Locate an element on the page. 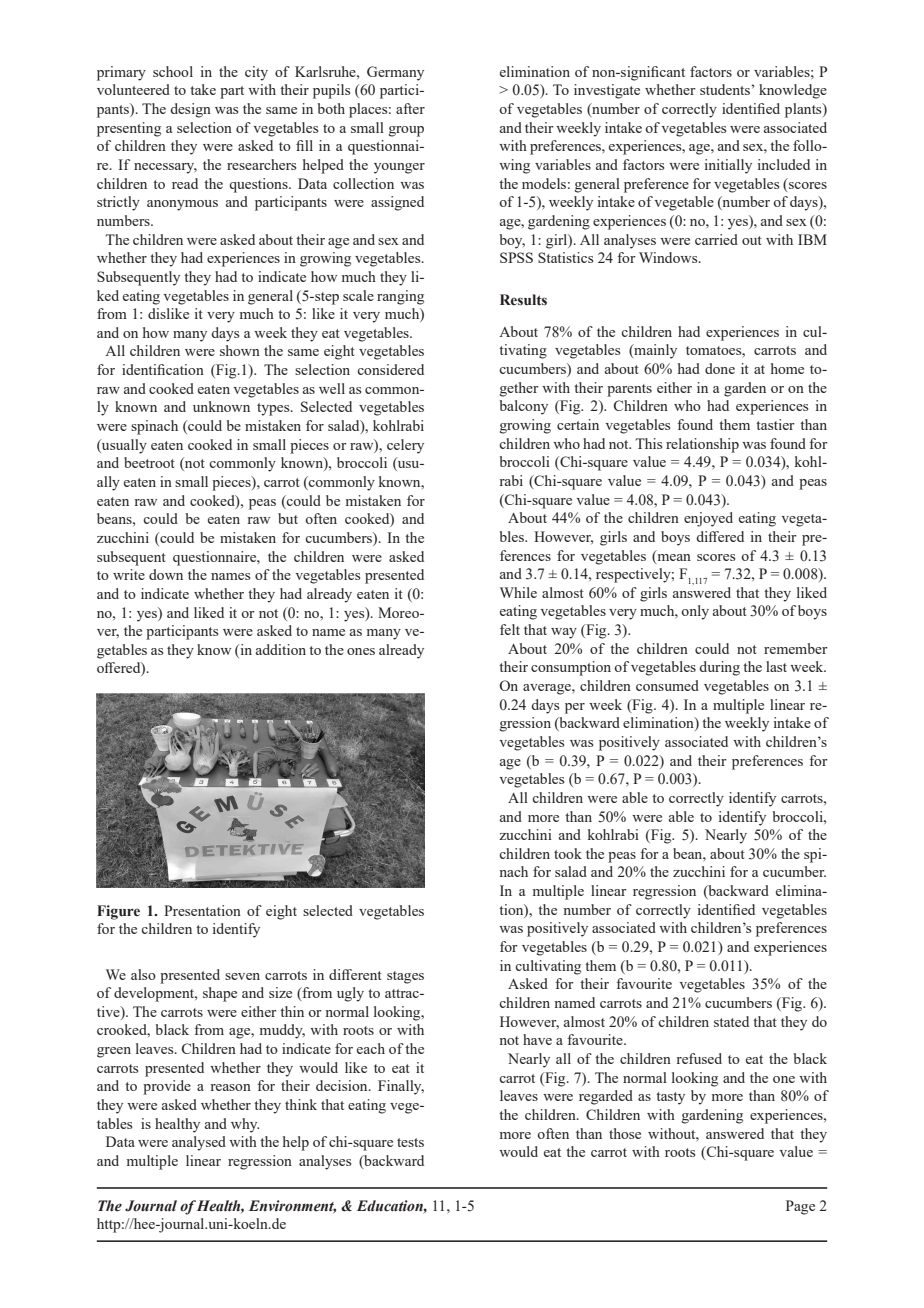 The image size is (924, 1308). included is located at coordinates (784, 164).
